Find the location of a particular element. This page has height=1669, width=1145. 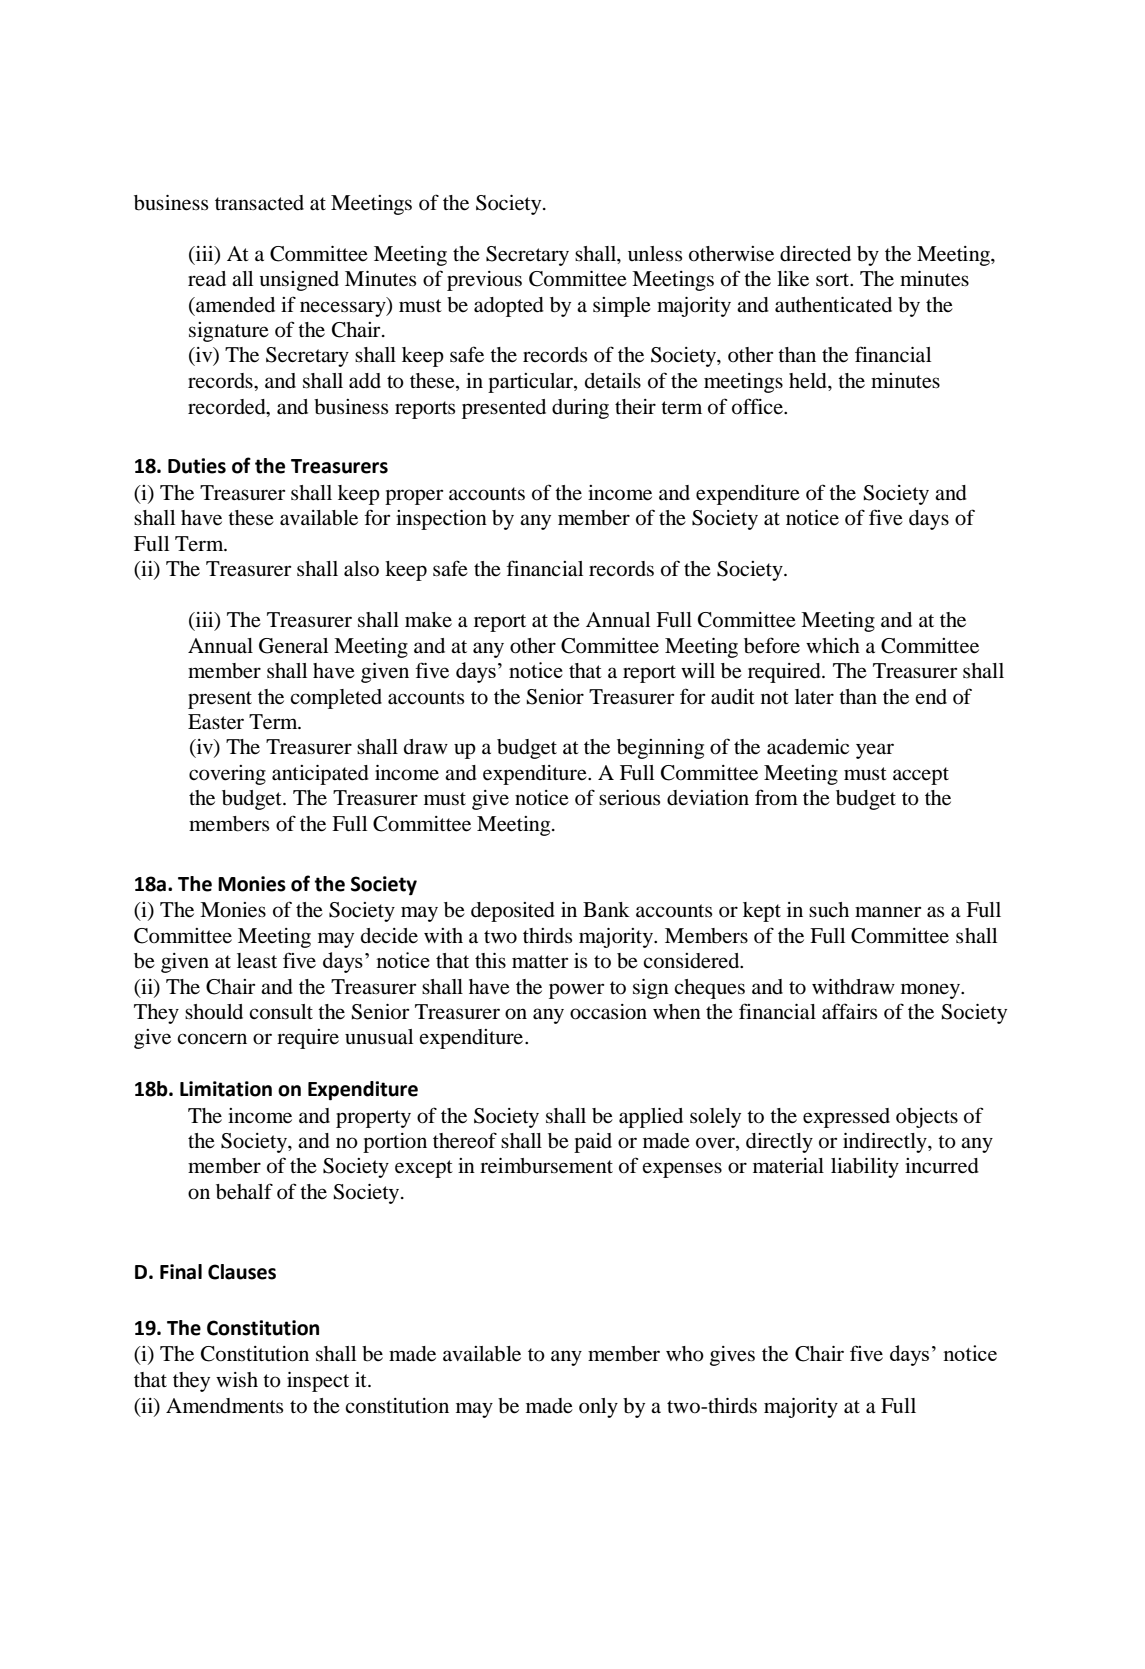

anticipated is located at coordinates (320, 775).
